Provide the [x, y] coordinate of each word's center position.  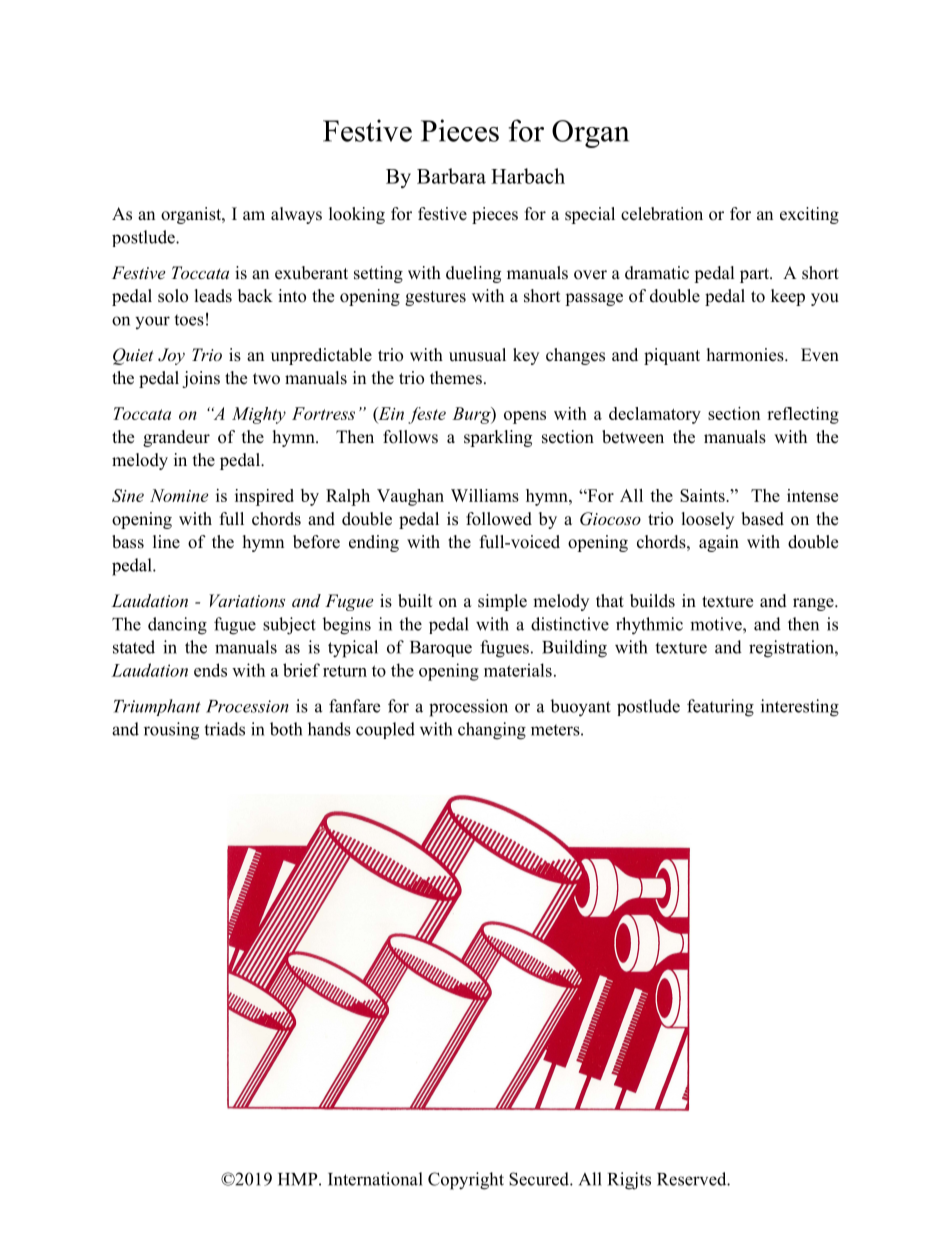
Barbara [451, 176]
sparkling [498, 438]
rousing [171, 731]
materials [518, 670]
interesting [800, 708]
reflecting [803, 415]
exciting [809, 215]
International [375, 1179]
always [296, 215]
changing [492, 731]
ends [210, 670]
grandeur [176, 438]
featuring [720, 708]
